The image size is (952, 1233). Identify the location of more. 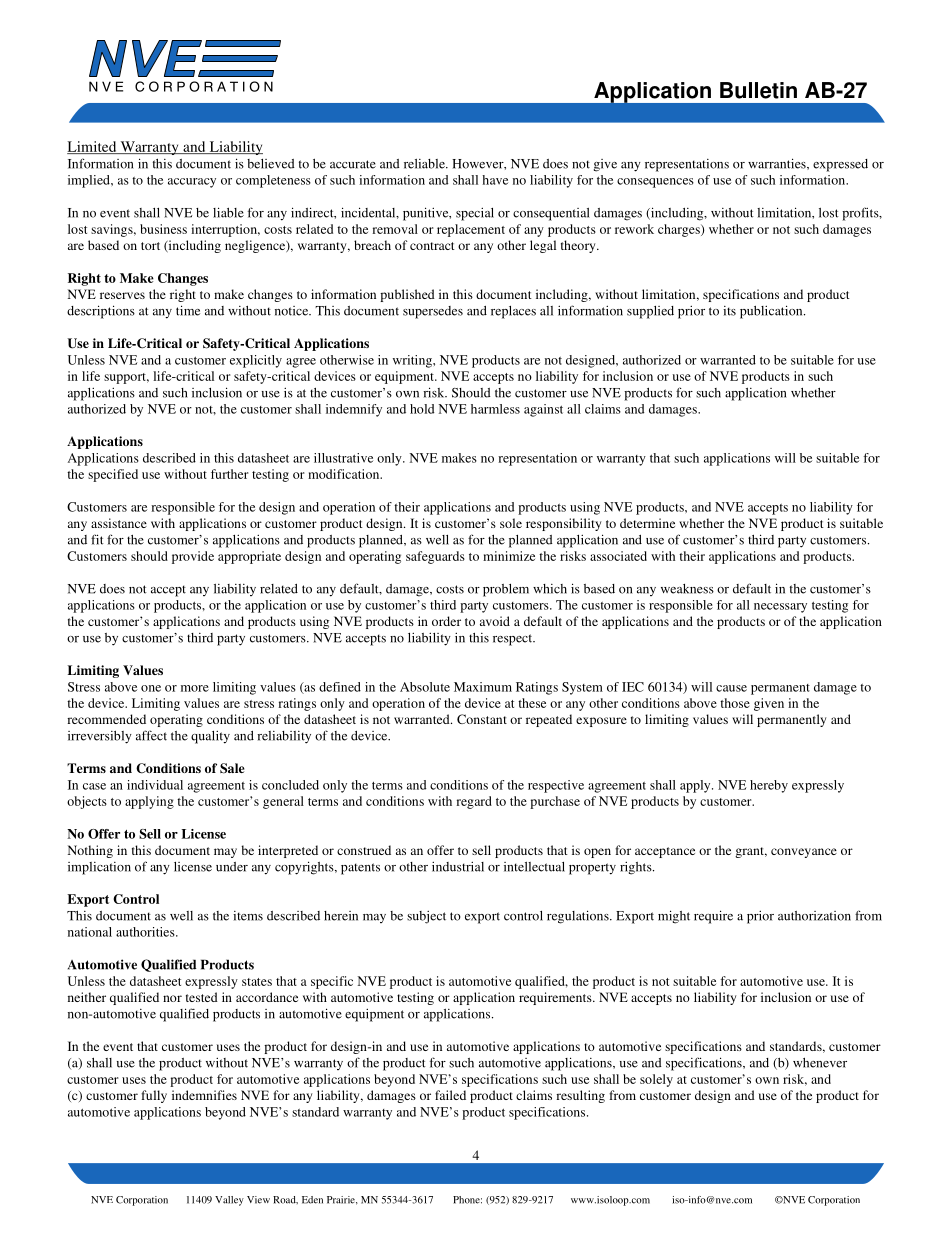
(195, 688).
